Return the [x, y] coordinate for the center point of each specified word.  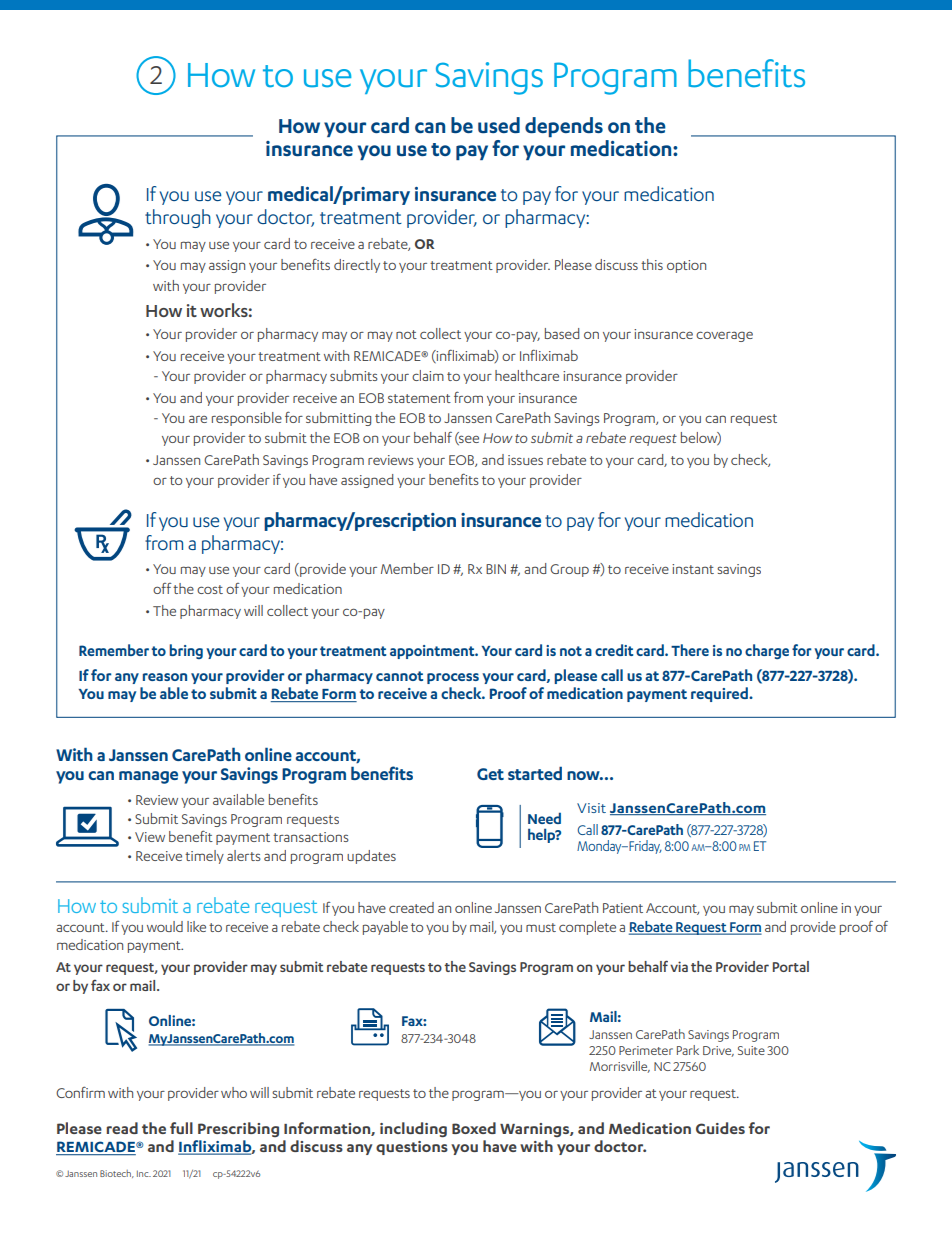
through [178, 218]
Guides [720, 1128]
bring [186, 651]
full [181, 1128]
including [413, 1129]
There [690, 650]
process [453, 678]
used [499, 125]
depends [564, 127]
